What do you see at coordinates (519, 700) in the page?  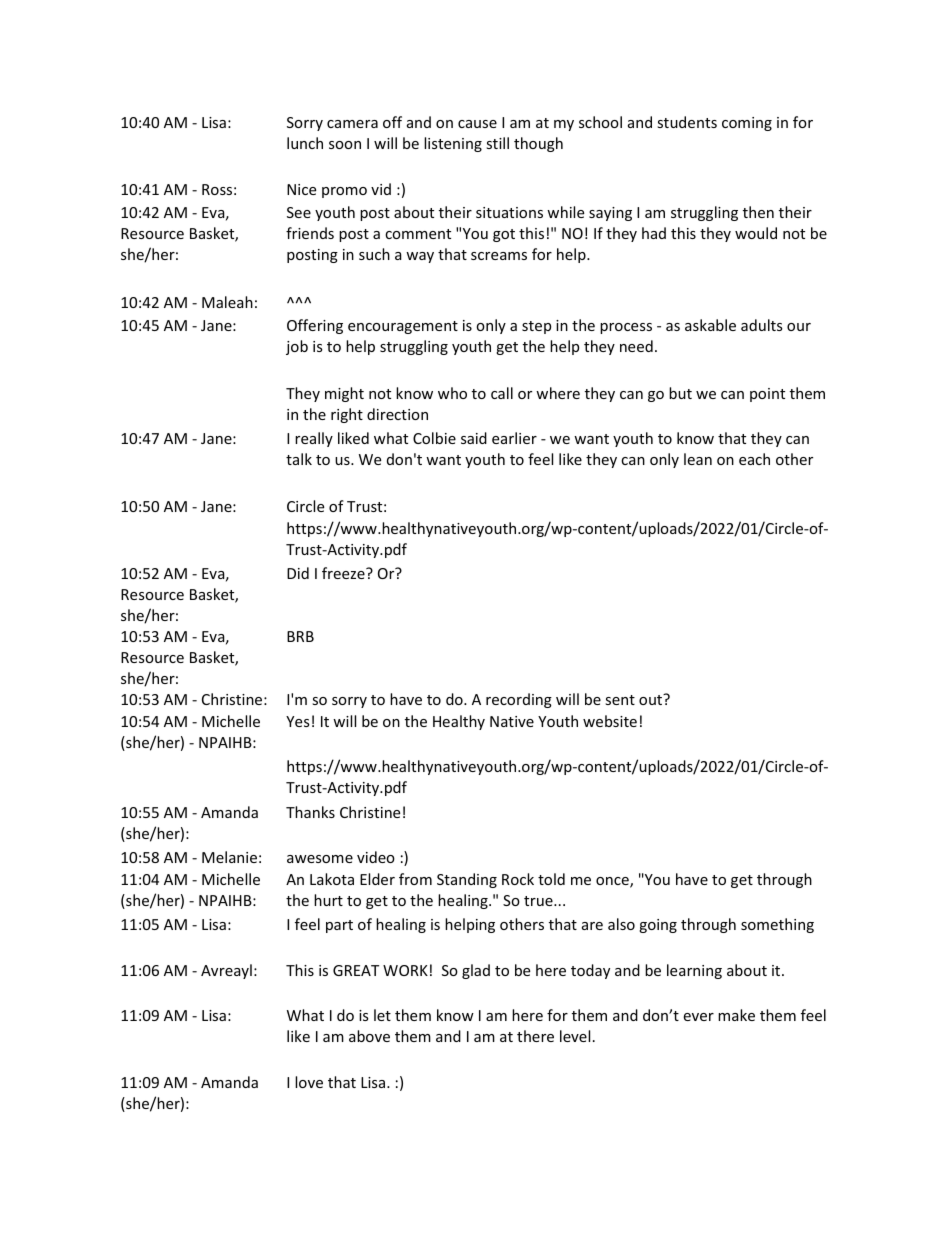 I see `recording` at bounding box center [519, 700].
